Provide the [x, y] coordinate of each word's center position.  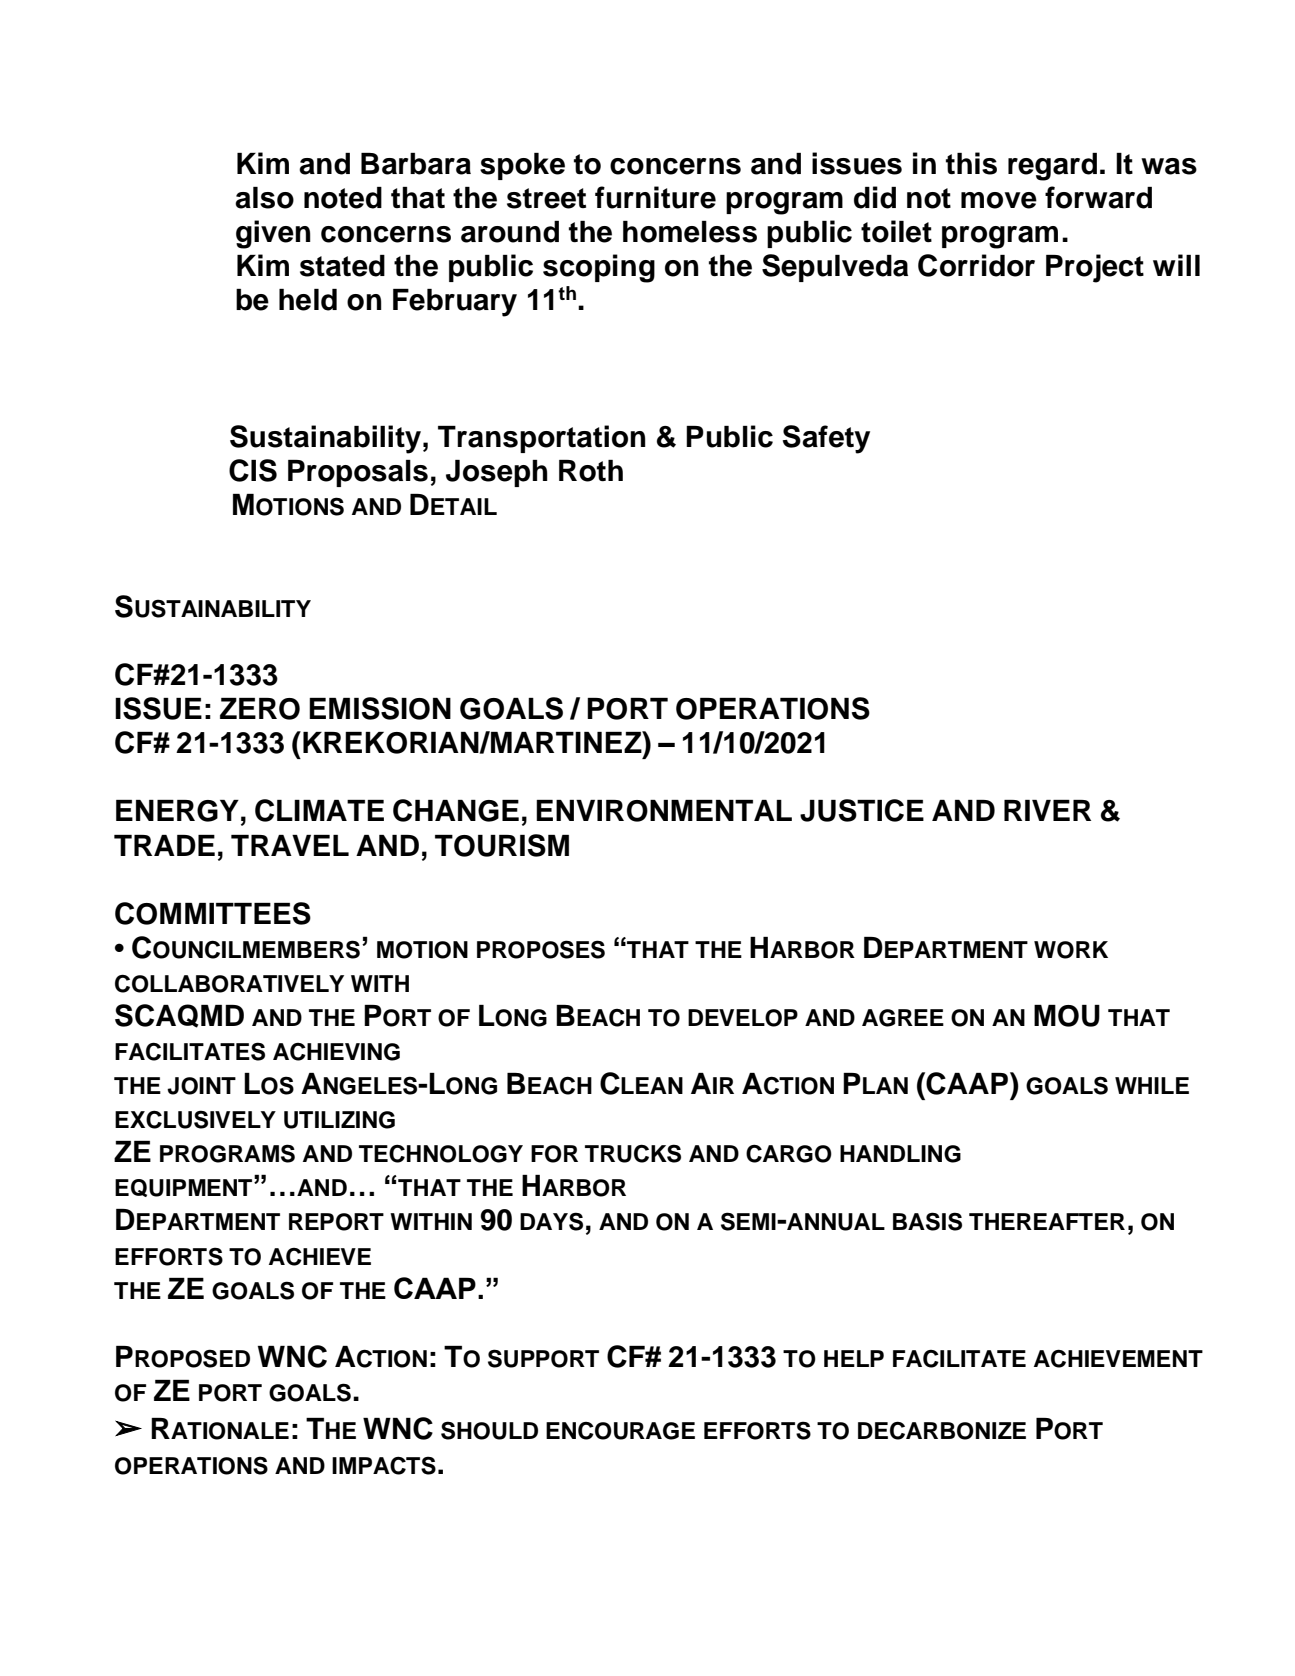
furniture [655, 197]
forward [1098, 197]
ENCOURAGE [620, 1431]
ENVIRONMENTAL [664, 811]
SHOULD [489, 1430]
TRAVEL [290, 845]
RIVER [1047, 810]
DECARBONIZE [942, 1430]
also [264, 198]
